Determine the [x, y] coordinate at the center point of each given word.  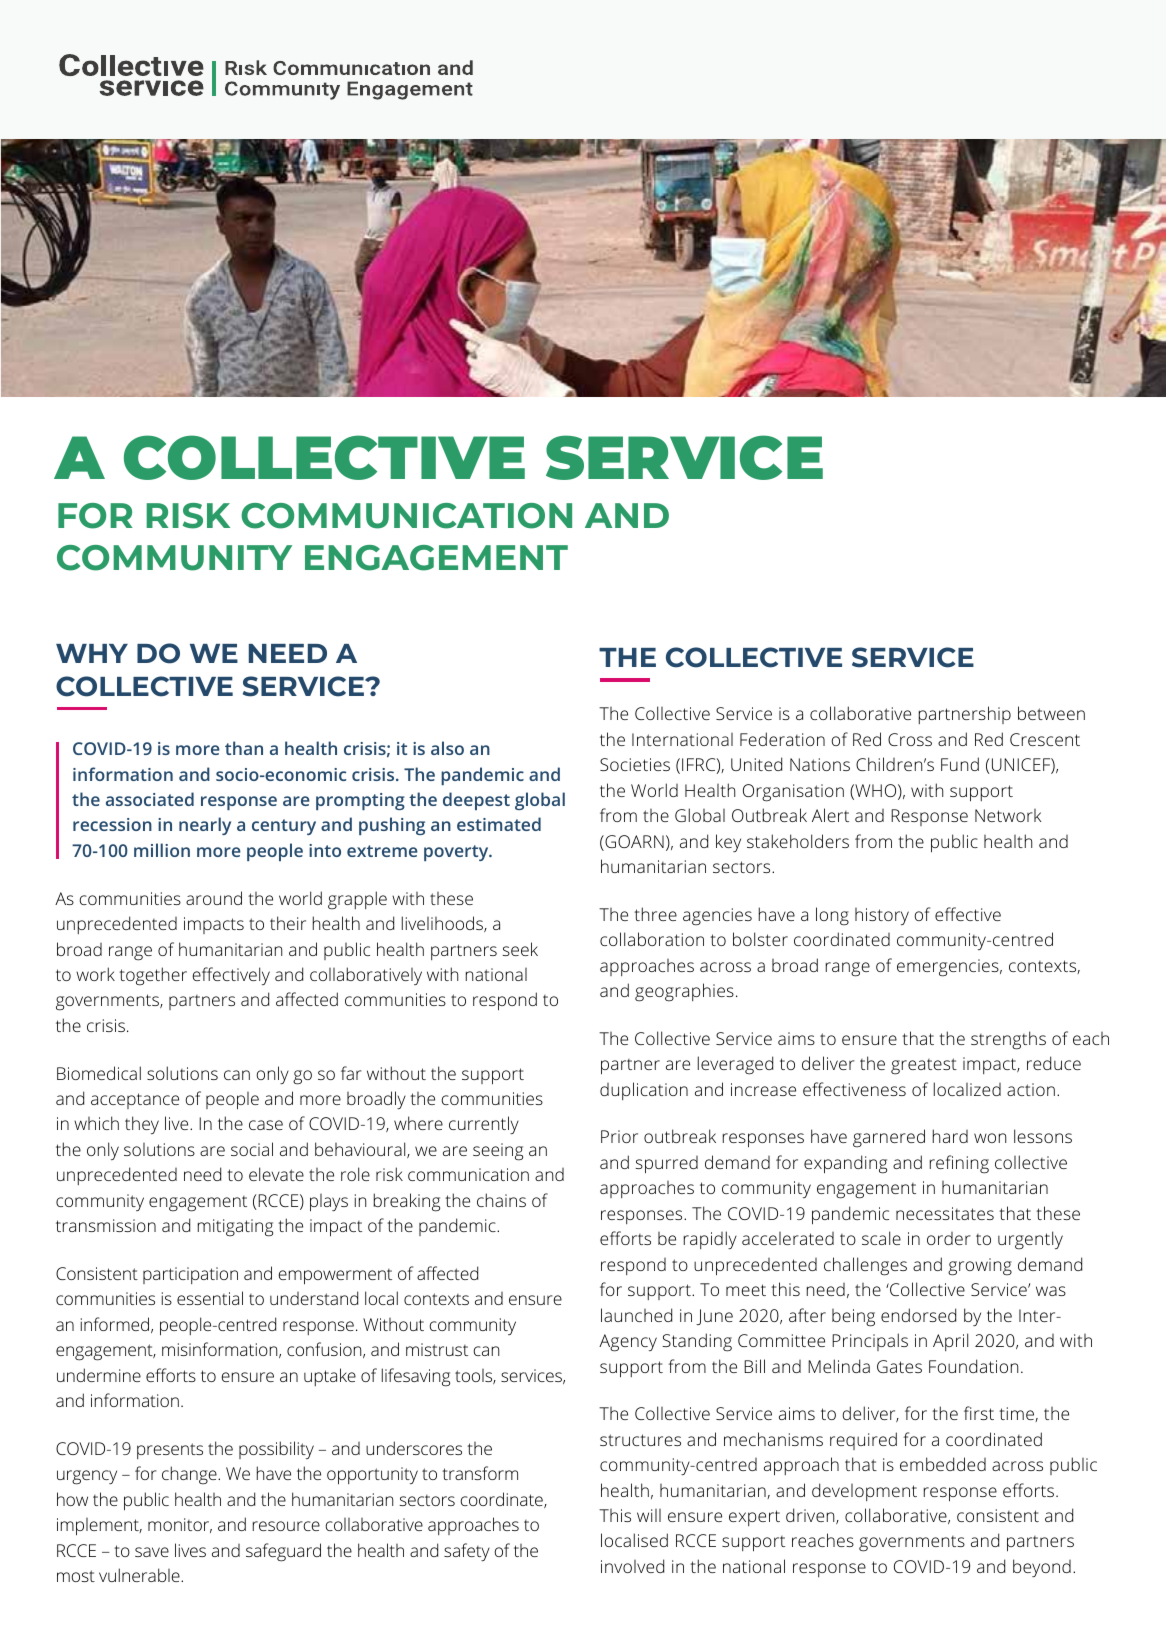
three [655, 914]
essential [210, 1298]
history [882, 916]
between [1051, 713]
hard [950, 1136]
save [152, 1552]
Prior [619, 1136]
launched [636, 1315]
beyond [1042, 1568]
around [214, 898]
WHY [92, 653]
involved [632, 1566]
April [950, 1342]
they [142, 1125]
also [447, 748]
